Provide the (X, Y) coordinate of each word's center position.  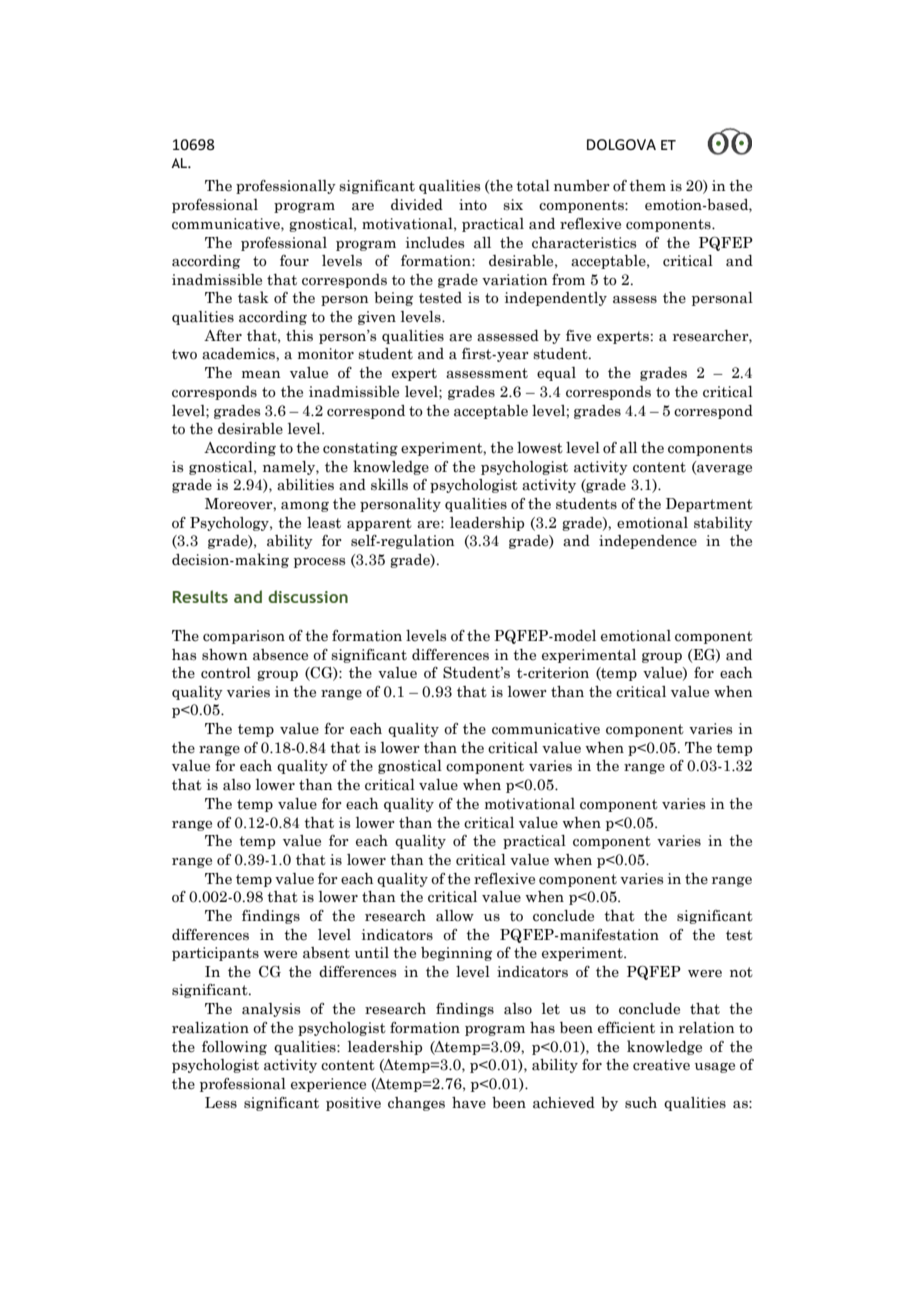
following (234, 1048)
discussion (308, 596)
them (647, 186)
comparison (244, 637)
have (469, 1103)
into (473, 205)
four (294, 261)
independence (648, 542)
